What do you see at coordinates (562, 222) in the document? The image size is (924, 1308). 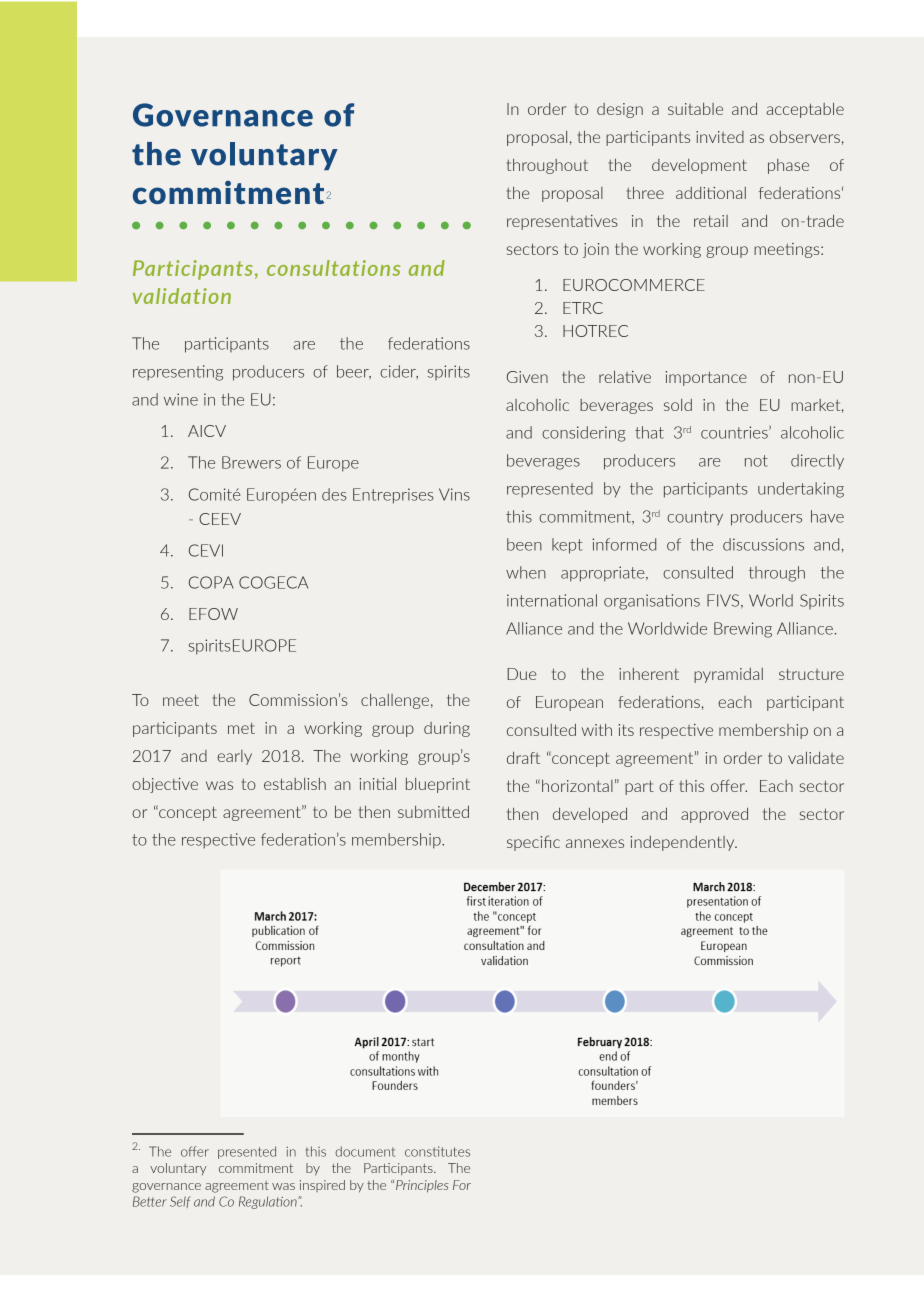 I see `representatives` at bounding box center [562, 222].
